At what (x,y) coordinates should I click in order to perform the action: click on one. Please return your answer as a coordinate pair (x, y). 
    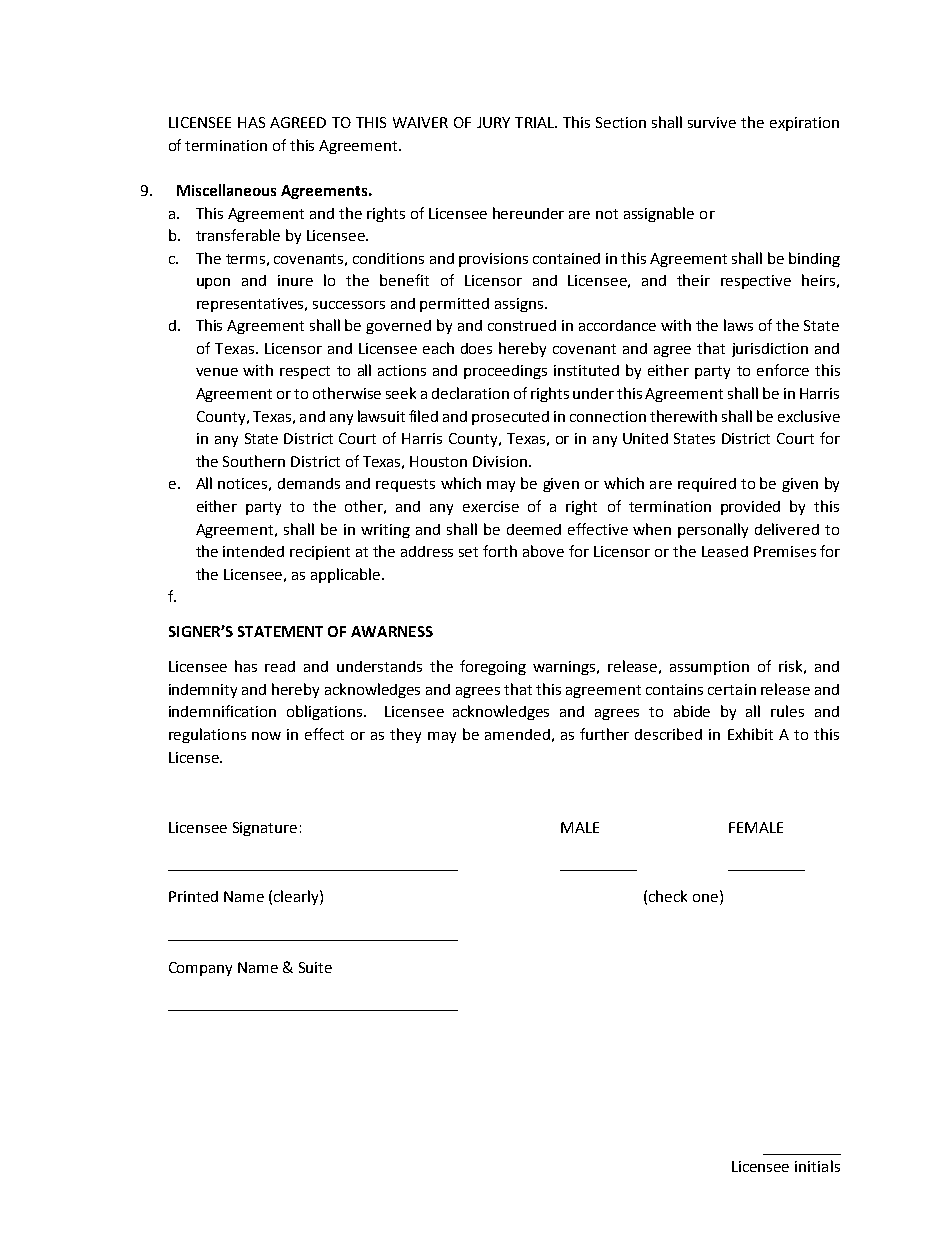
    Looking at the image, I should click on (705, 898).
